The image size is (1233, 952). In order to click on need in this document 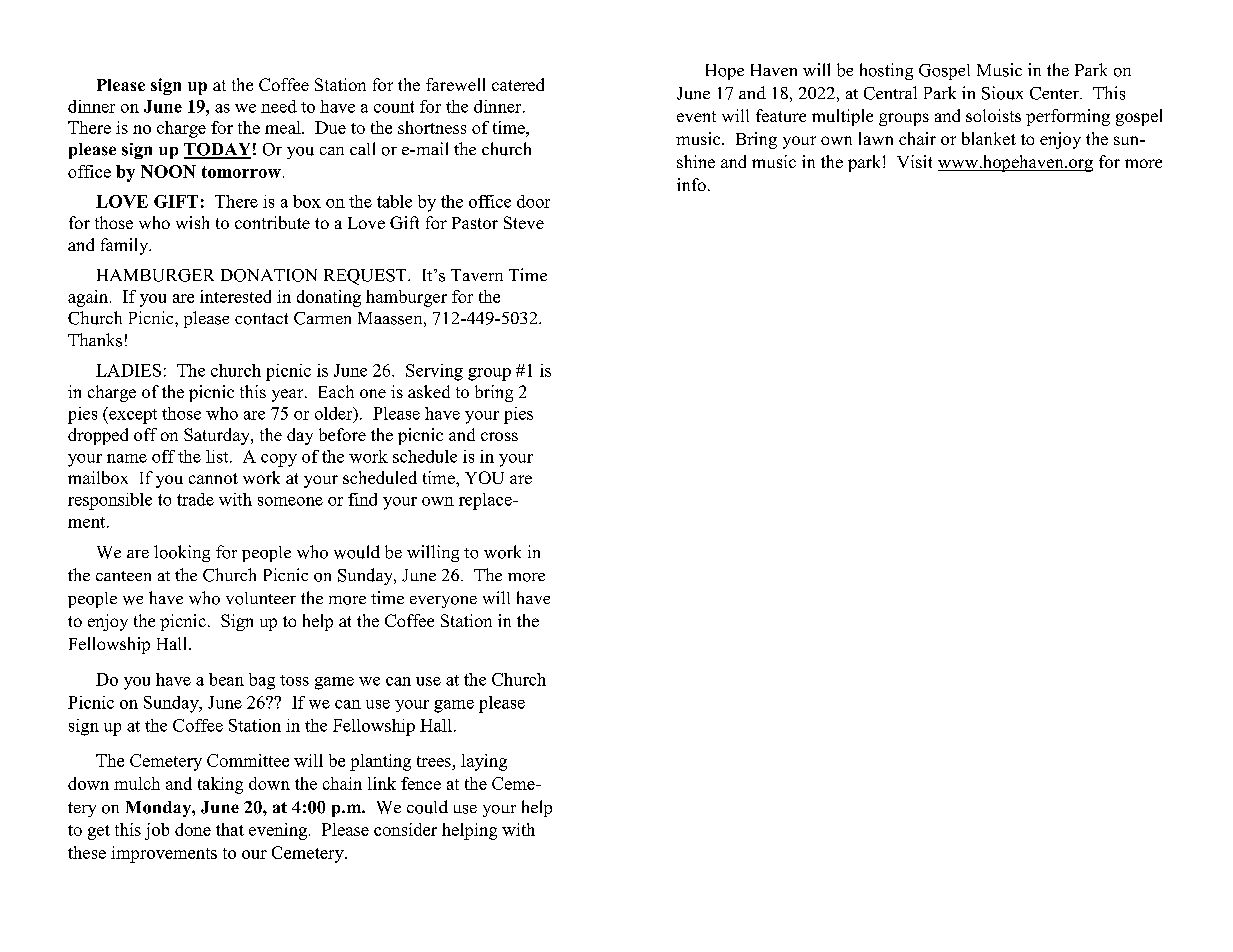, I will do `click(279, 106)`.
